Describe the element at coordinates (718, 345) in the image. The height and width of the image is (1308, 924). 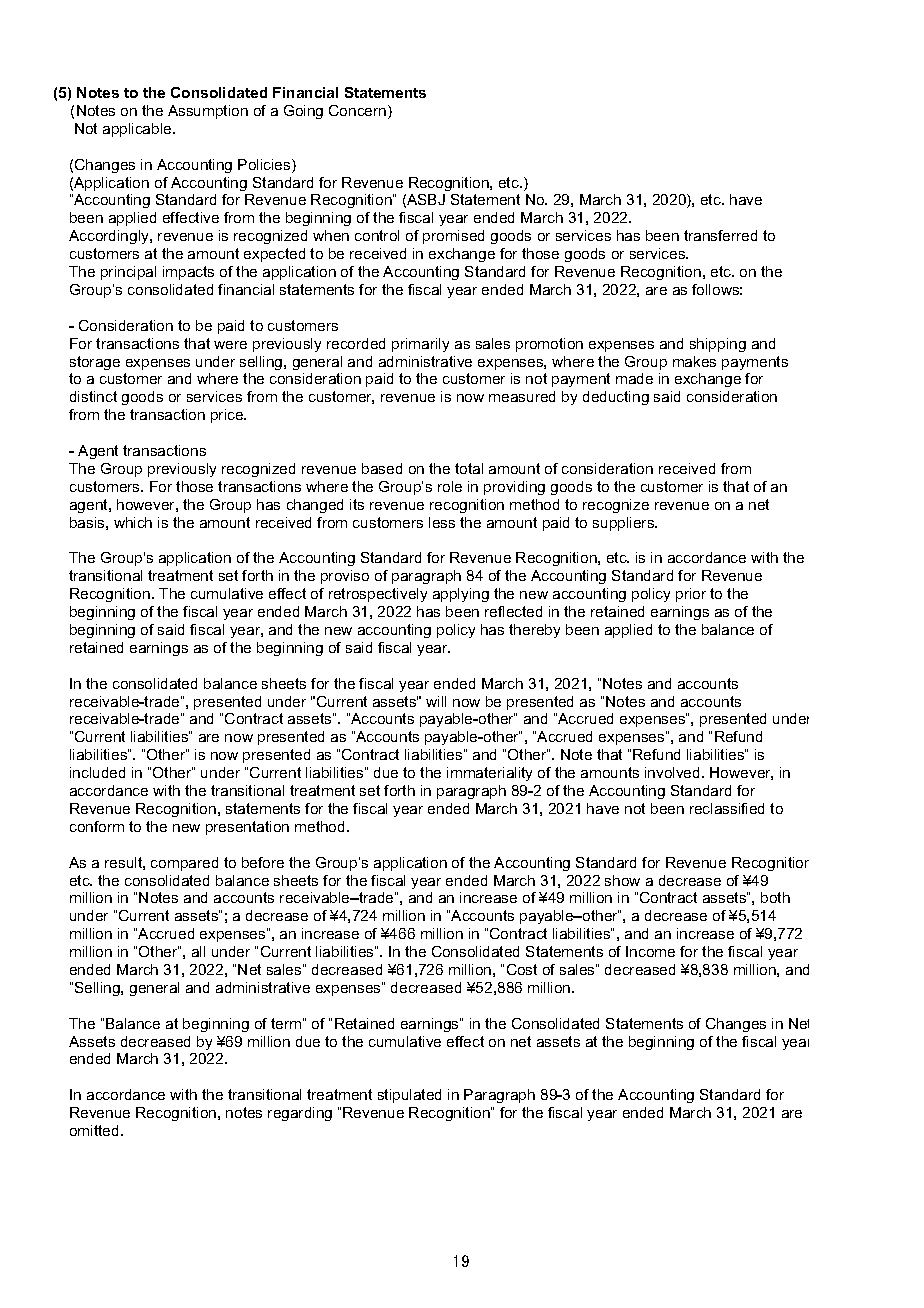
I see `shipping` at that location.
